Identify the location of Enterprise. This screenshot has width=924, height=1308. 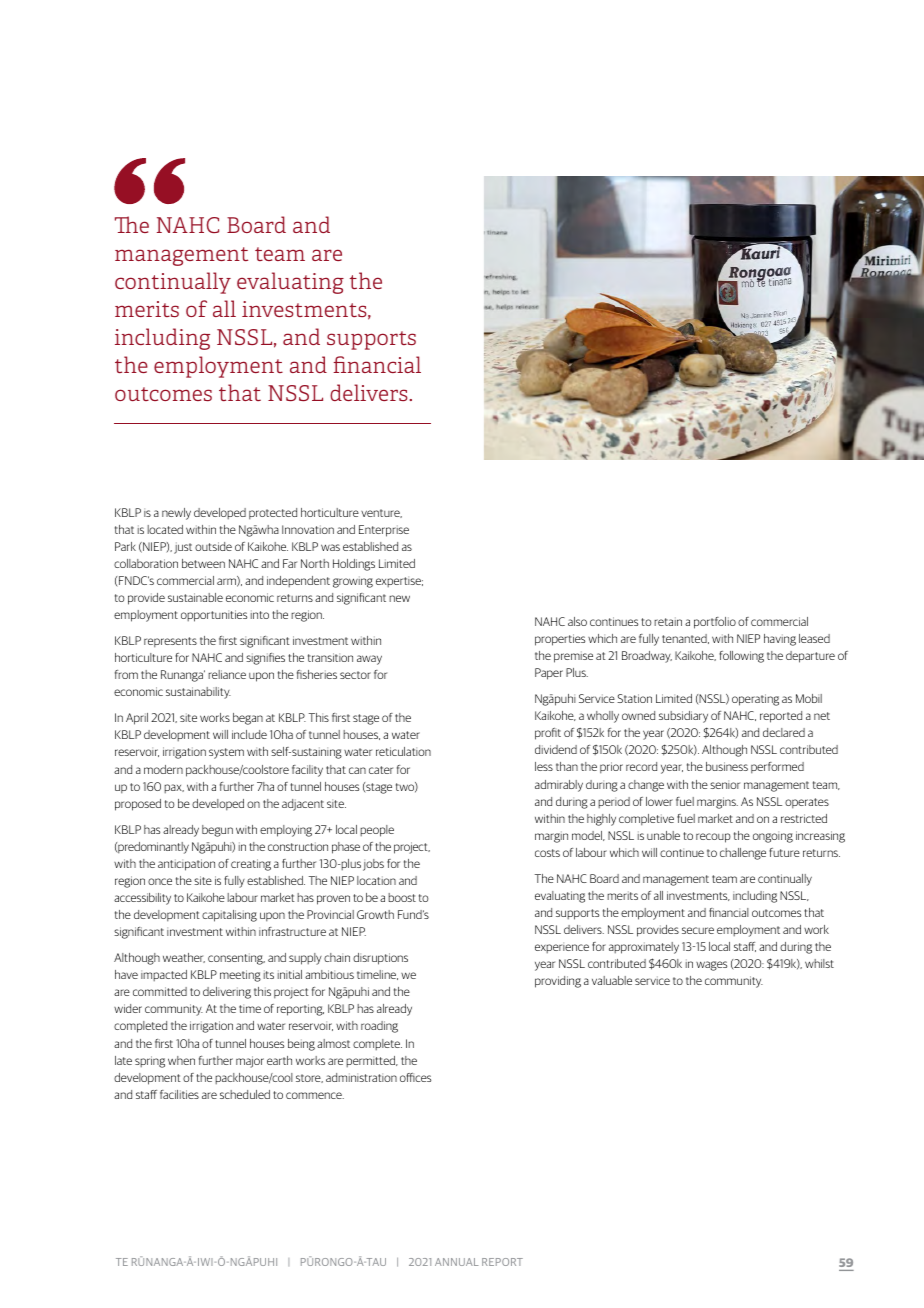
(384, 531).
